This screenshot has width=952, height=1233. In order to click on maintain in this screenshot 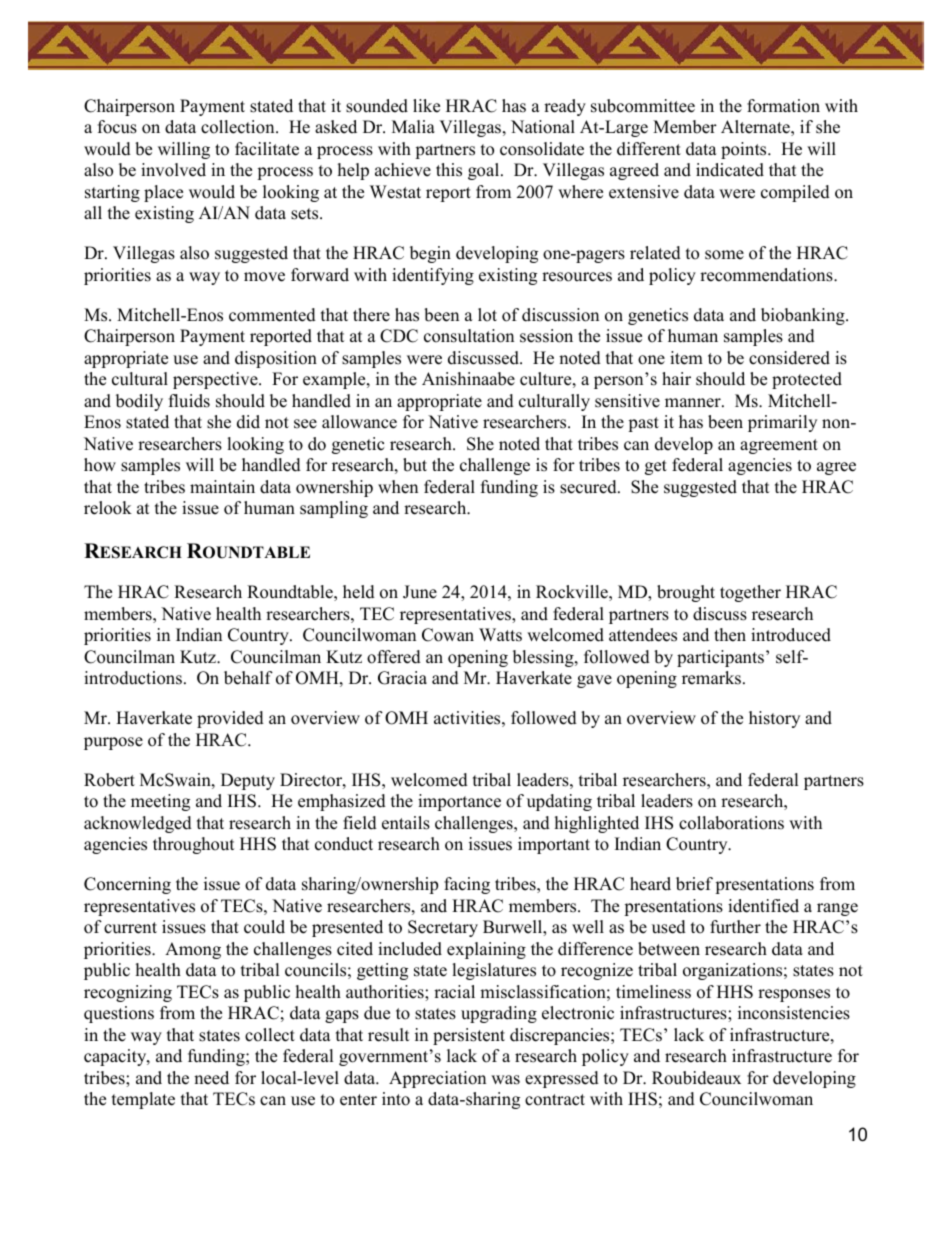, I will do `click(222, 486)`.
